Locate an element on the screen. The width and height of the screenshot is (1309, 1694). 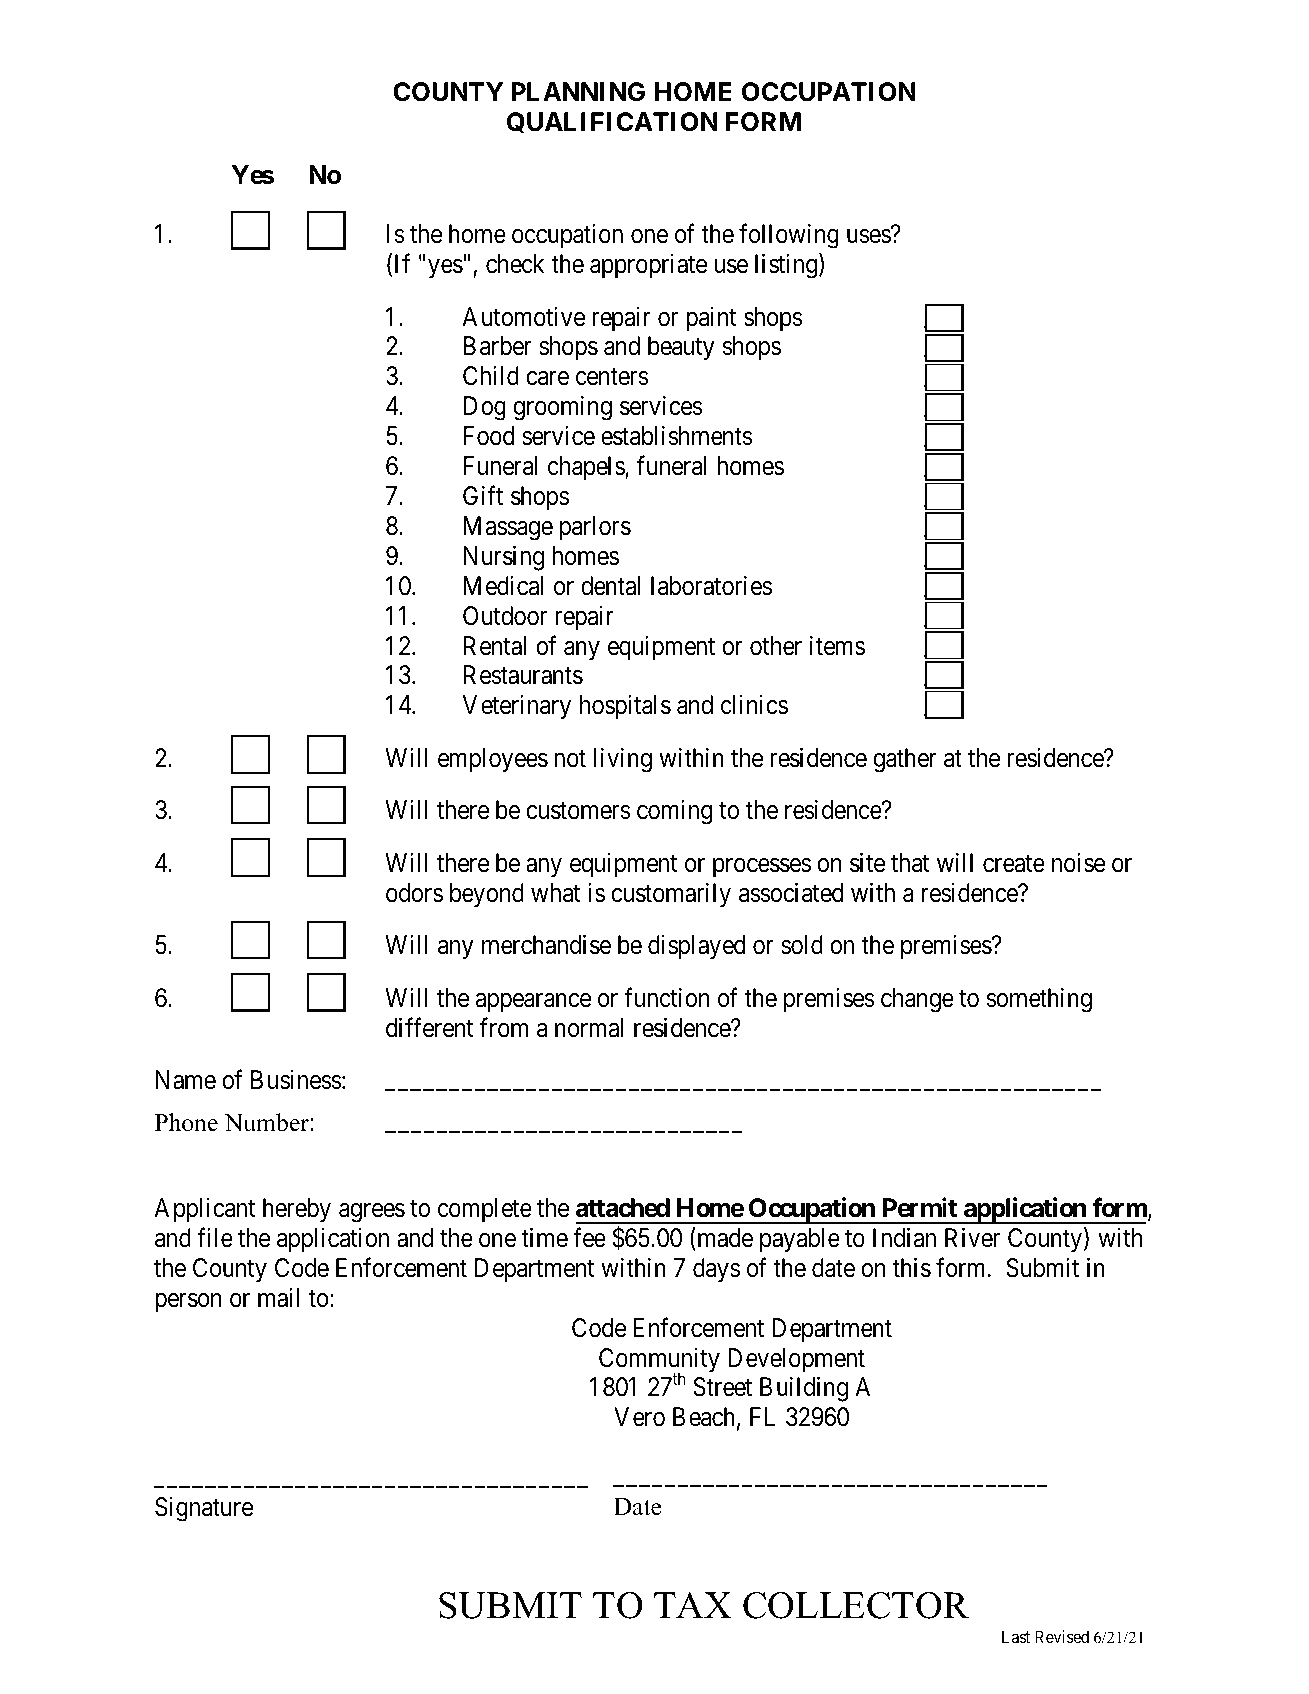
Rental is located at coordinates (495, 646).
